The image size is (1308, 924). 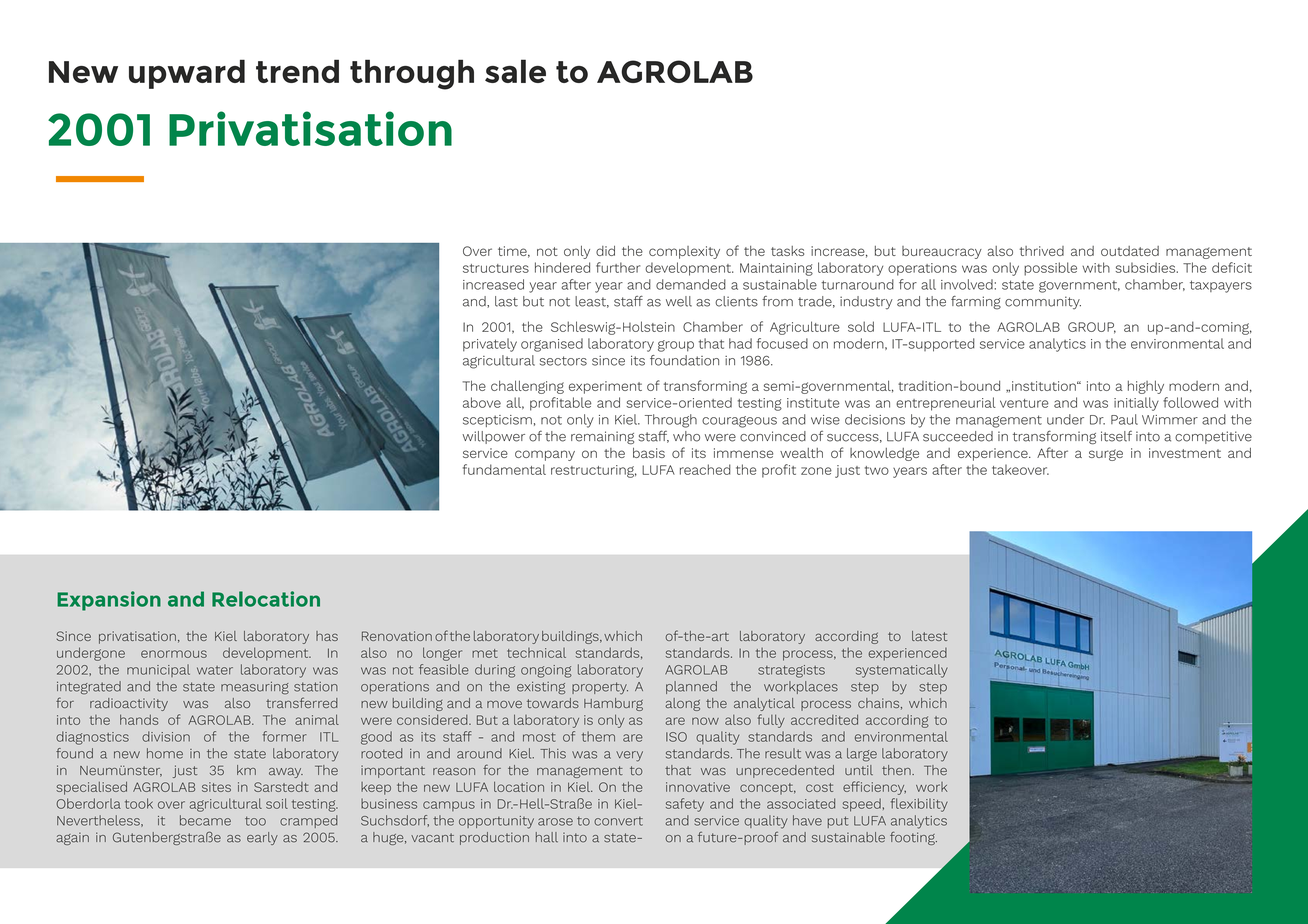 I want to click on surge, so click(x=1106, y=455).
